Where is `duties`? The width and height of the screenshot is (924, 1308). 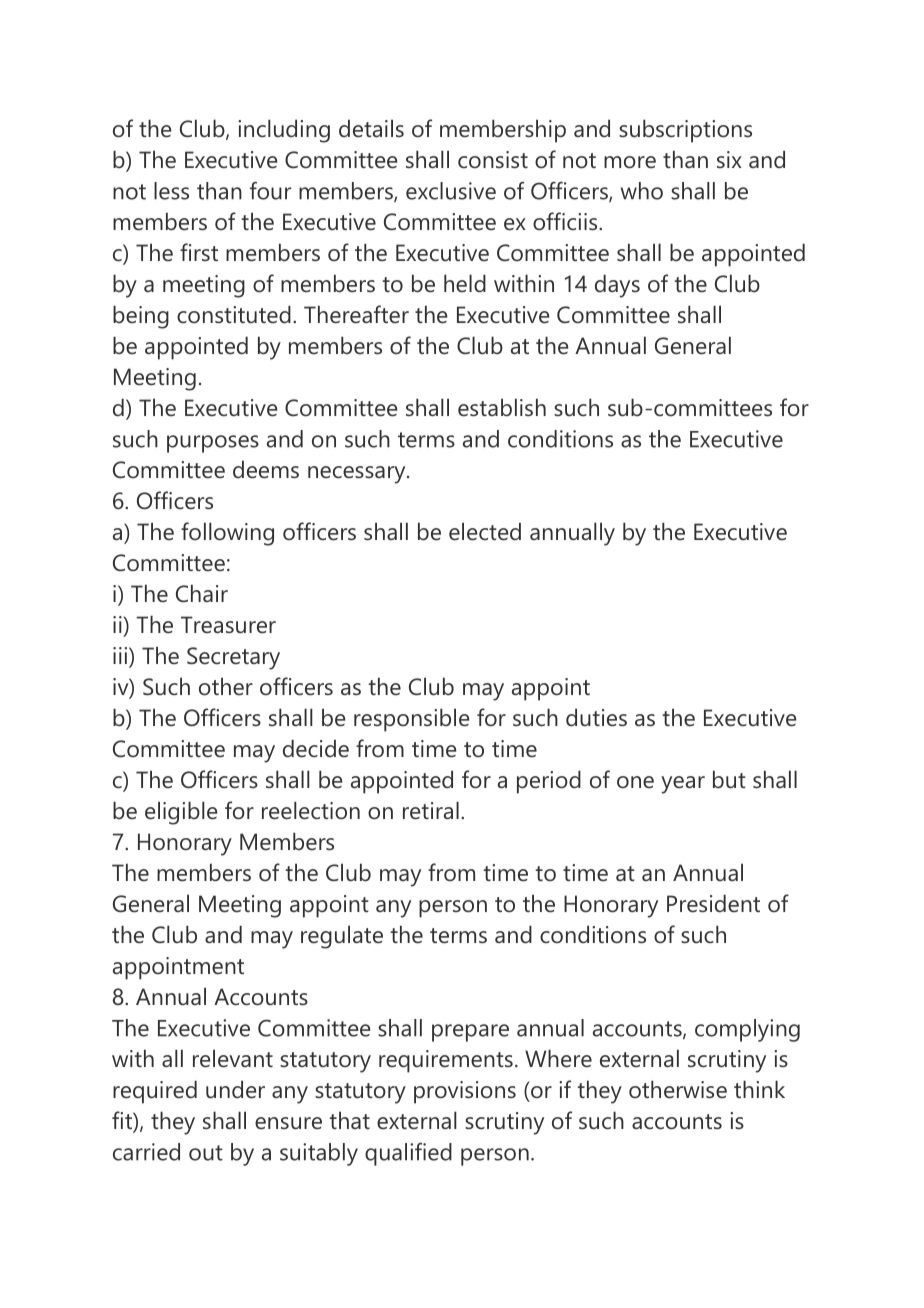 duties is located at coordinates (596, 717).
